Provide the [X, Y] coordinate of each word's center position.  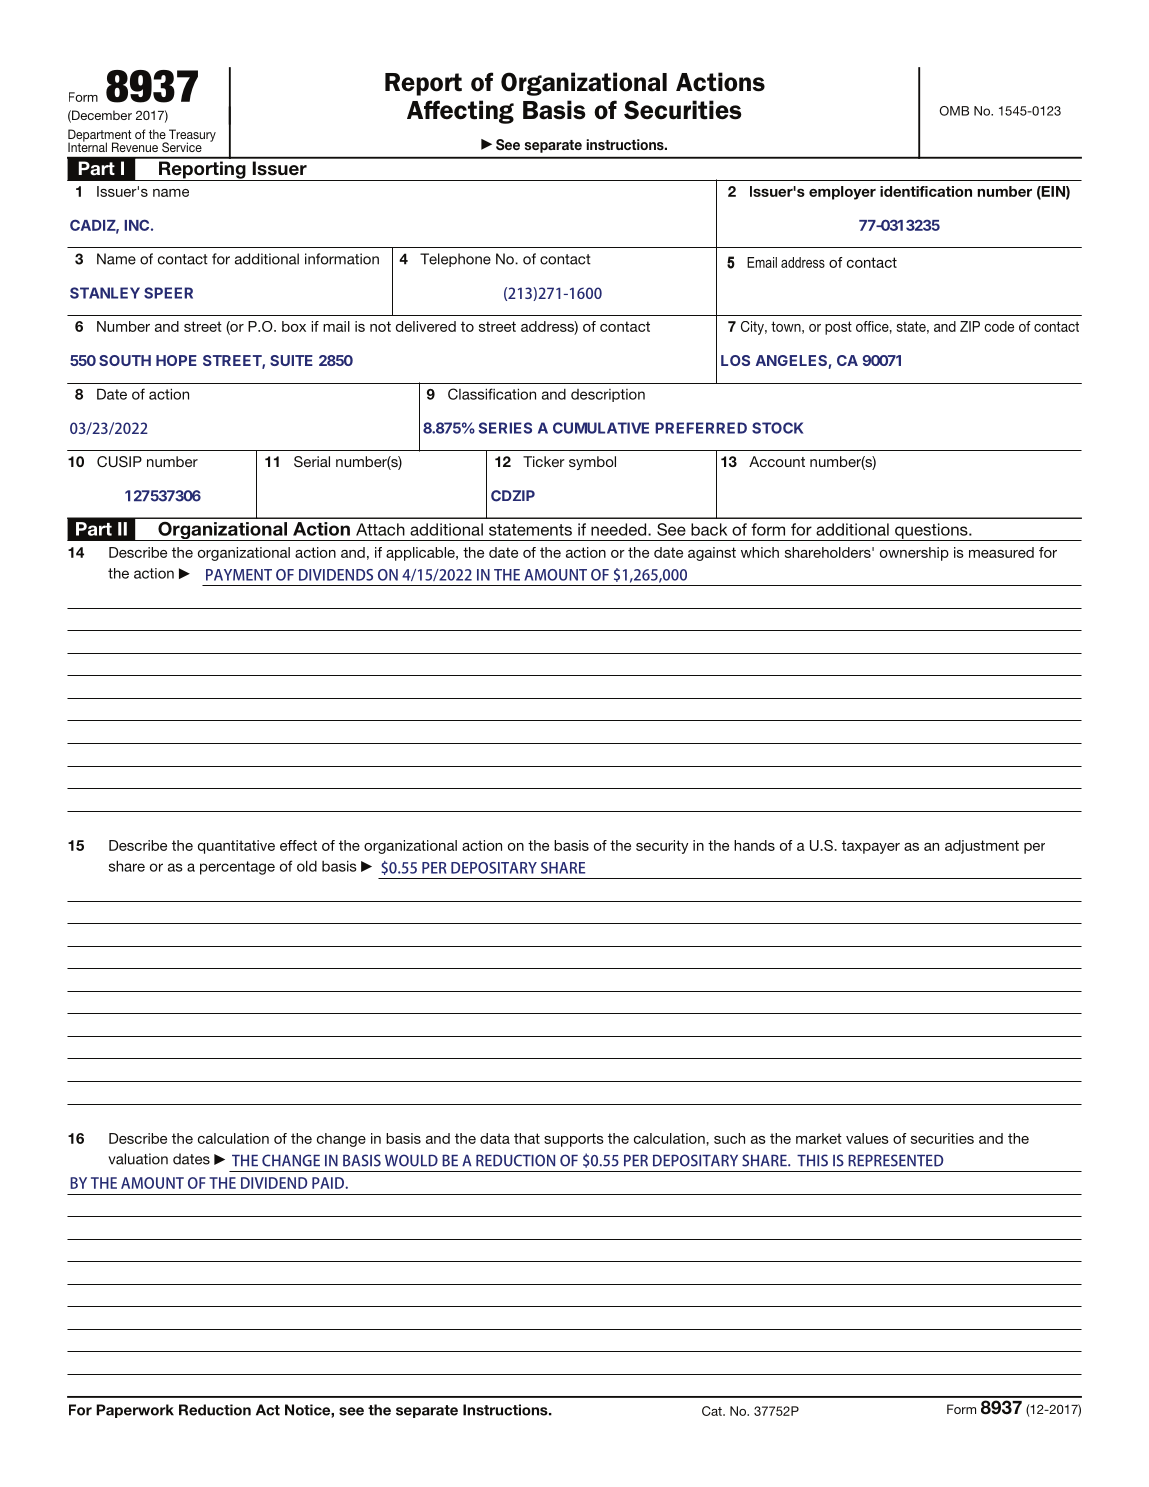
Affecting [460, 112]
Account [777, 461]
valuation [138, 1159]
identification [926, 191]
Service [182, 147]
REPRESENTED [895, 1160]
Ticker [544, 461]
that [527, 1138]
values [867, 1138]
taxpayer [871, 847]
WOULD [411, 1160]
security [662, 847]
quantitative [236, 847]
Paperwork [135, 1411]
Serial [312, 462]
